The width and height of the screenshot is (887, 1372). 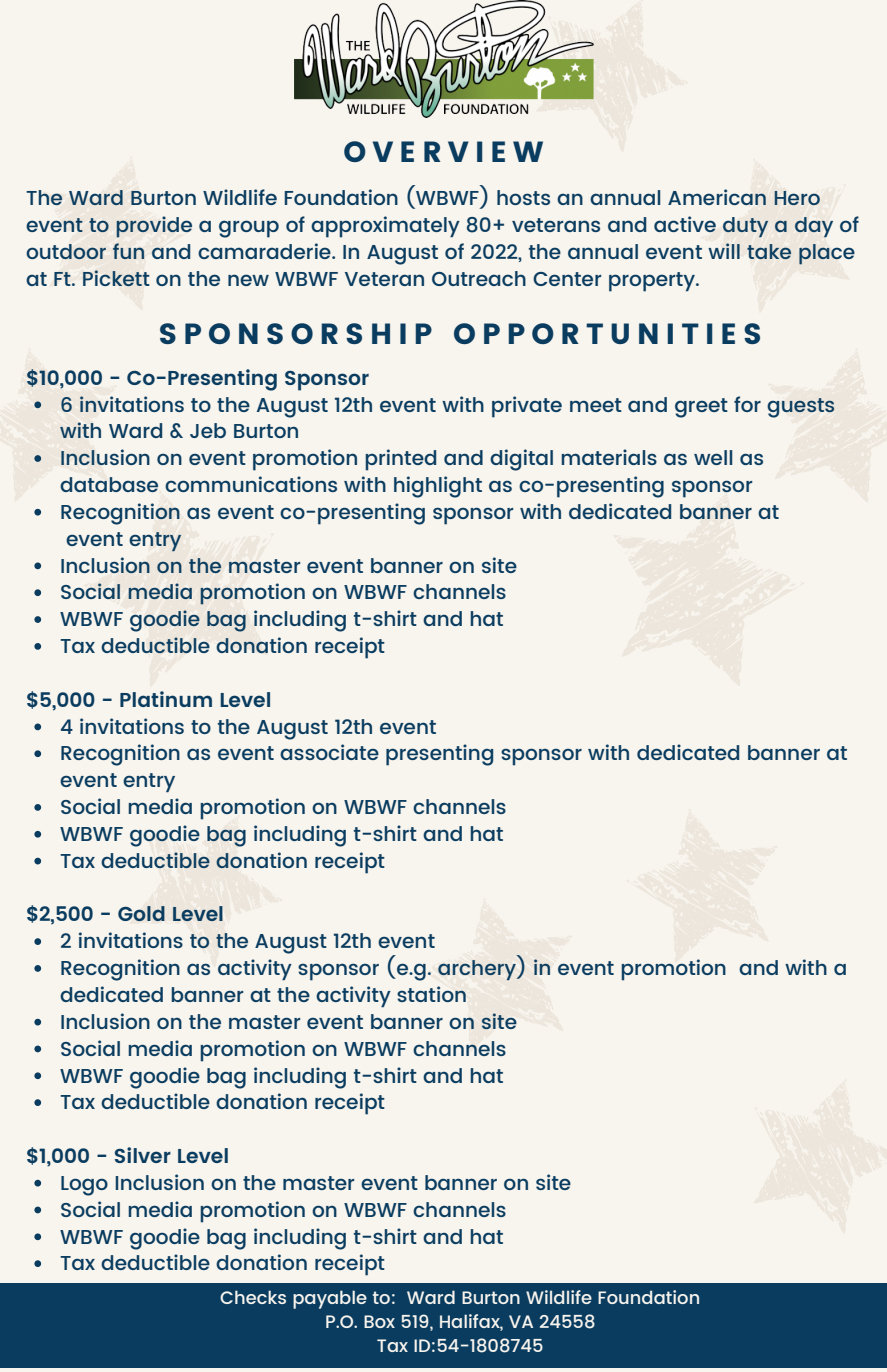 I want to click on provide, so click(x=154, y=227).
